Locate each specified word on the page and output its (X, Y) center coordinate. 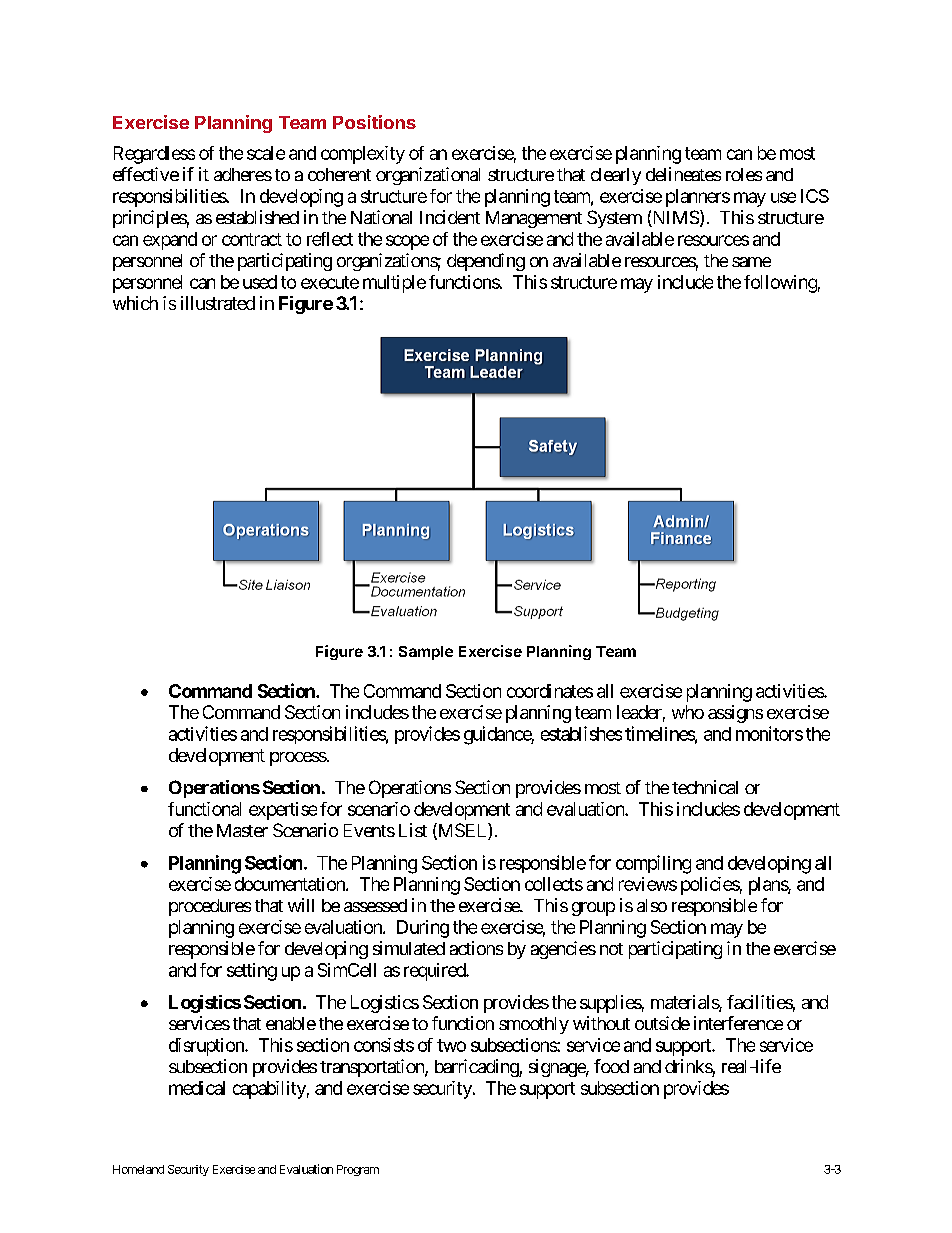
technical (705, 787)
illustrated (218, 303)
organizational (428, 176)
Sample (426, 653)
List (413, 830)
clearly (616, 176)
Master (242, 830)
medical (197, 1088)
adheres (243, 174)
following (780, 284)
